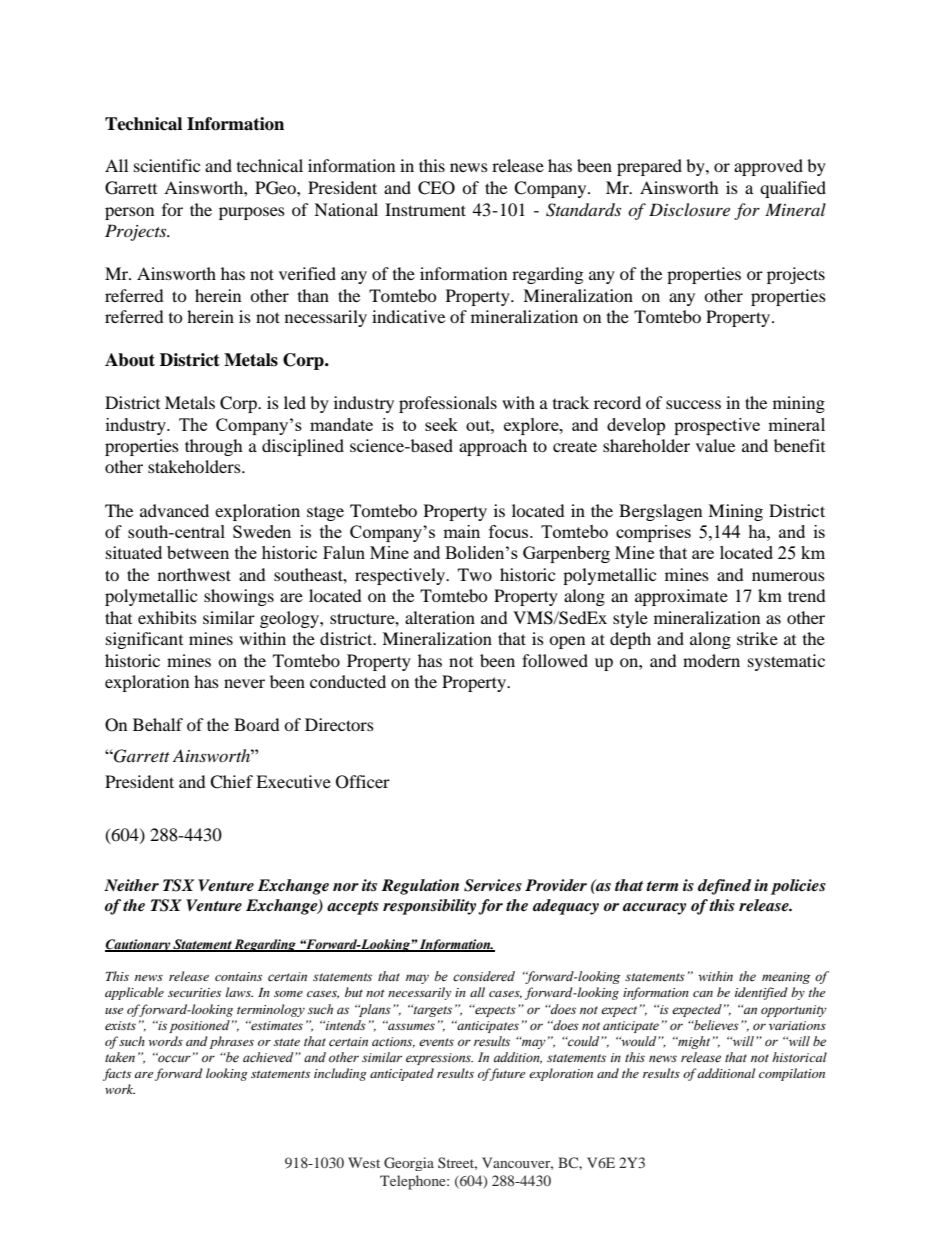 This screenshot has width=952, height=1233. What do you see at coordinates (167, 165) in the screenshot?
I see `scientific` at bounding box center [167, 165].
